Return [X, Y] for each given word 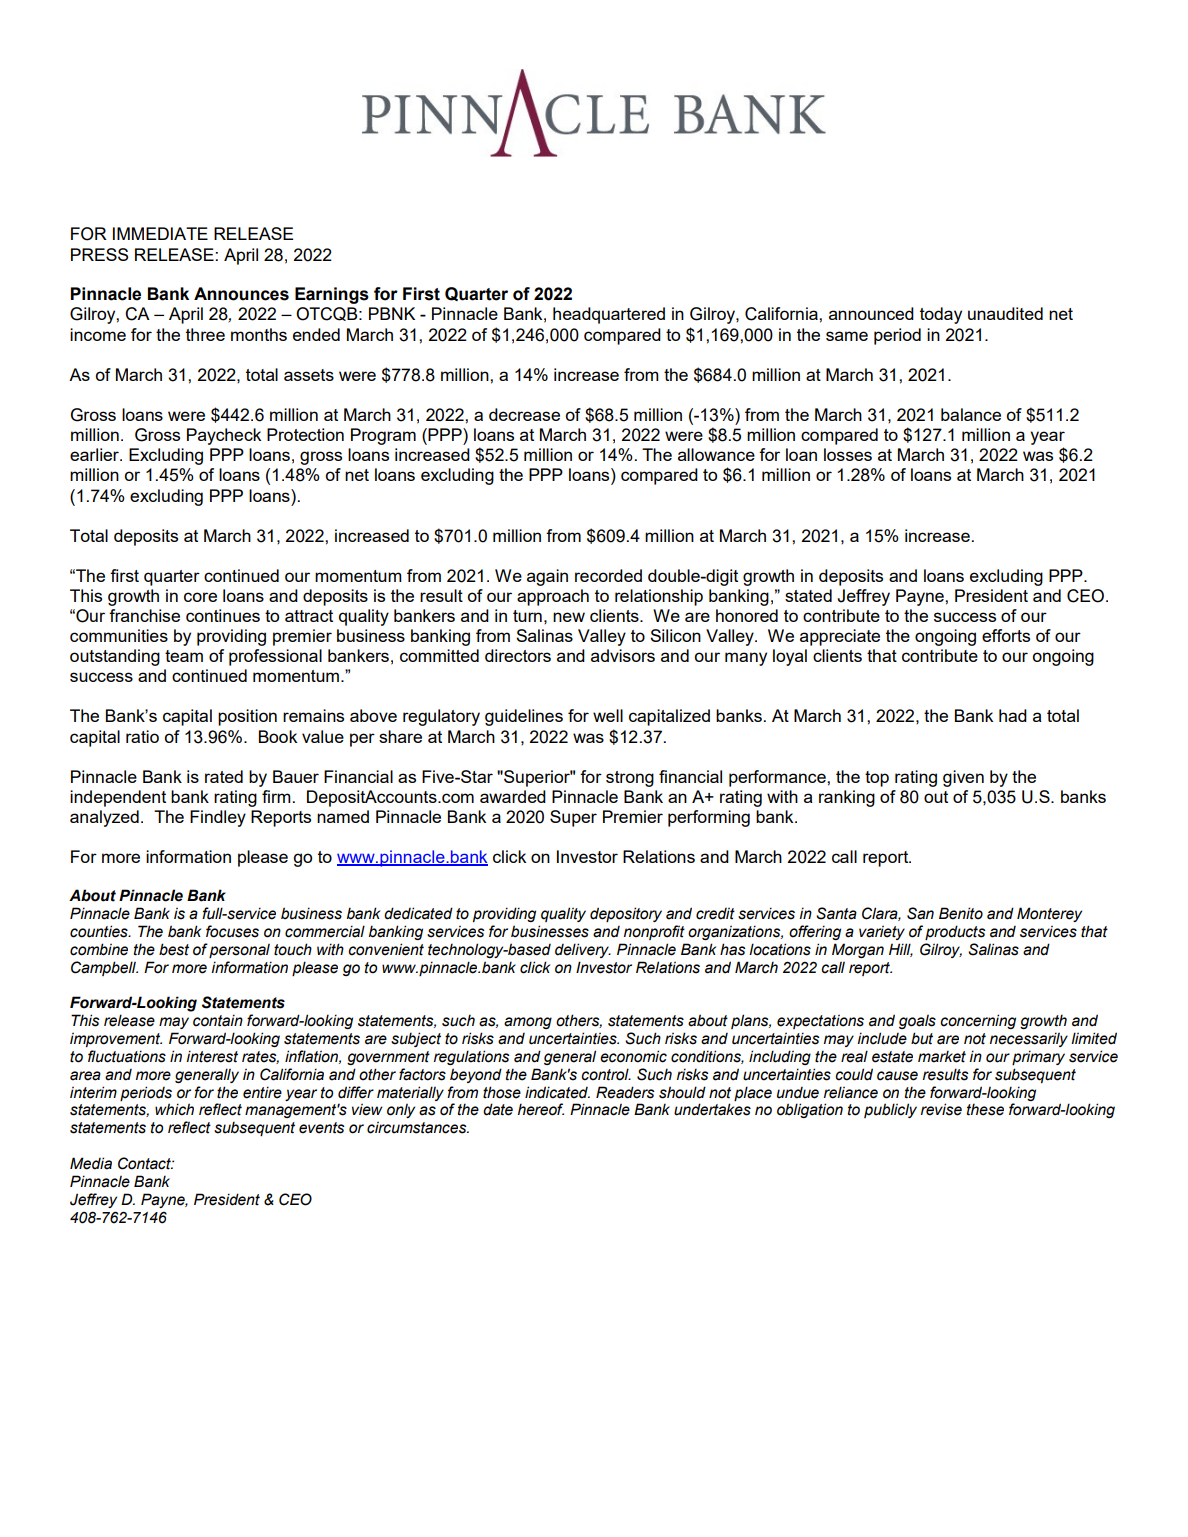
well [608, 715]
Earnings [332, 295]
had [1013, 715]
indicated [557, 1092]
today [941, 315]
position [247, 717]
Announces [241, 294]
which [174, 1109]
